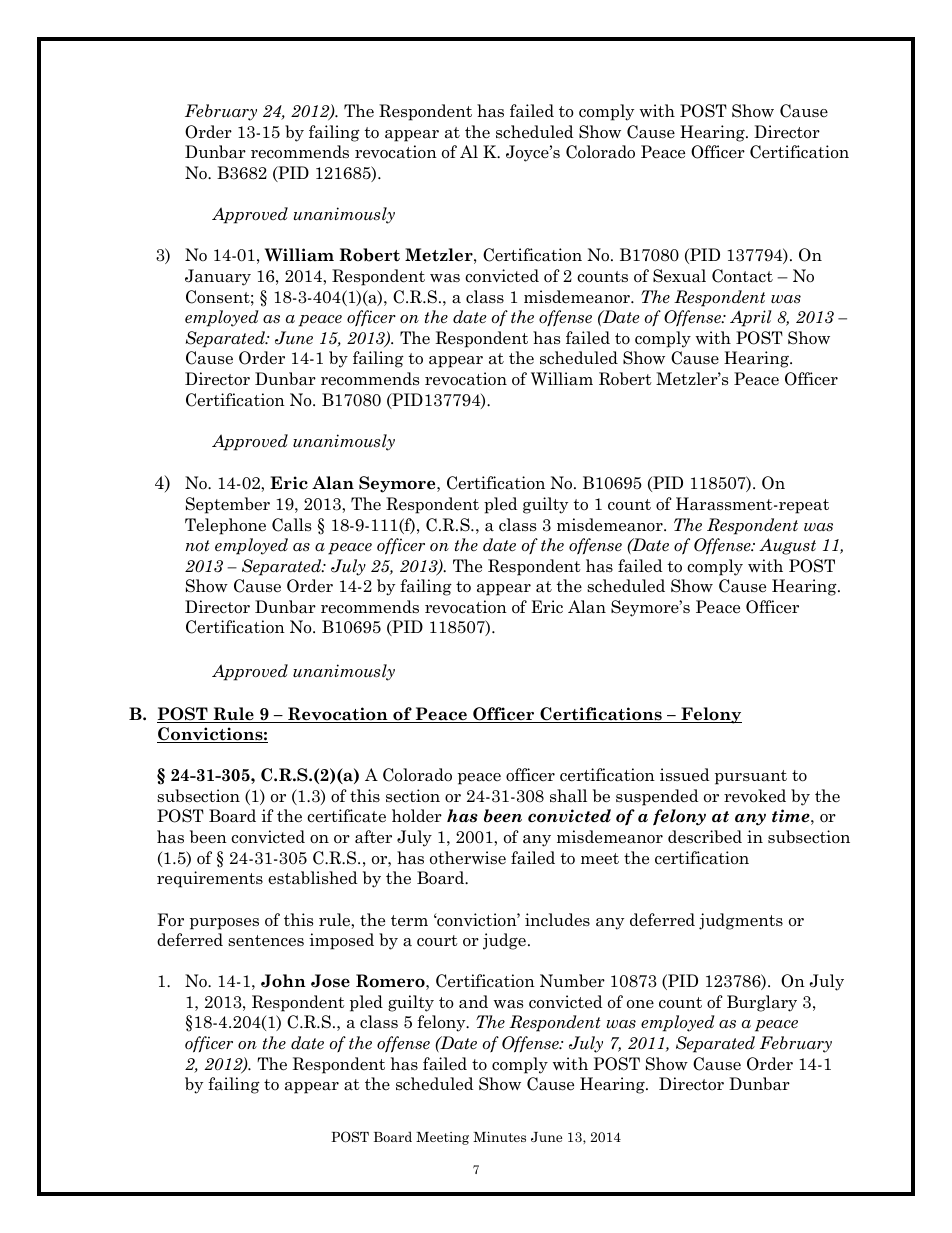 This document has height=1233, width=952. I want to click on John, so click(283, 981).
